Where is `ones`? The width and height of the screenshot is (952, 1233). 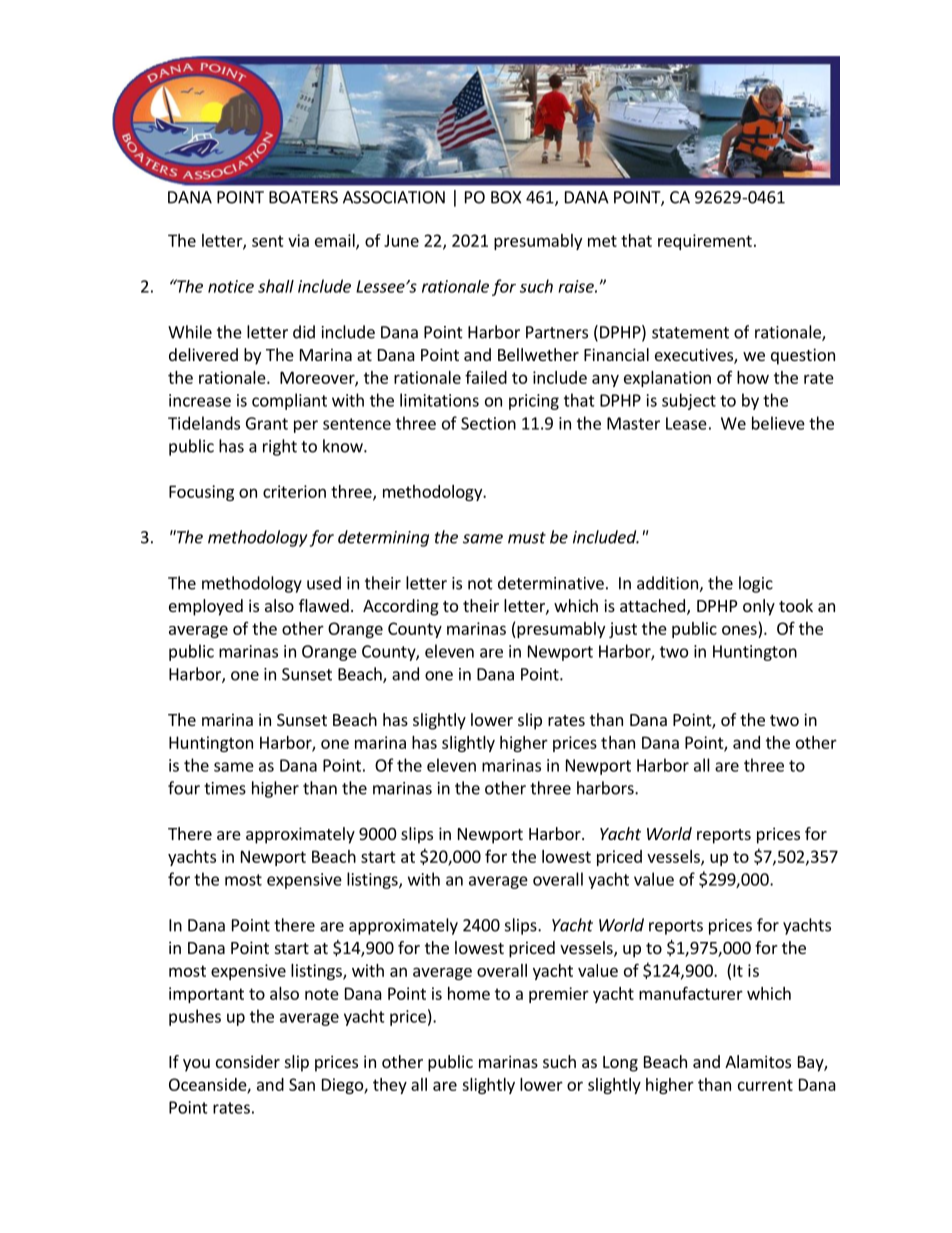 ones is located at coordinates (739, 630).
